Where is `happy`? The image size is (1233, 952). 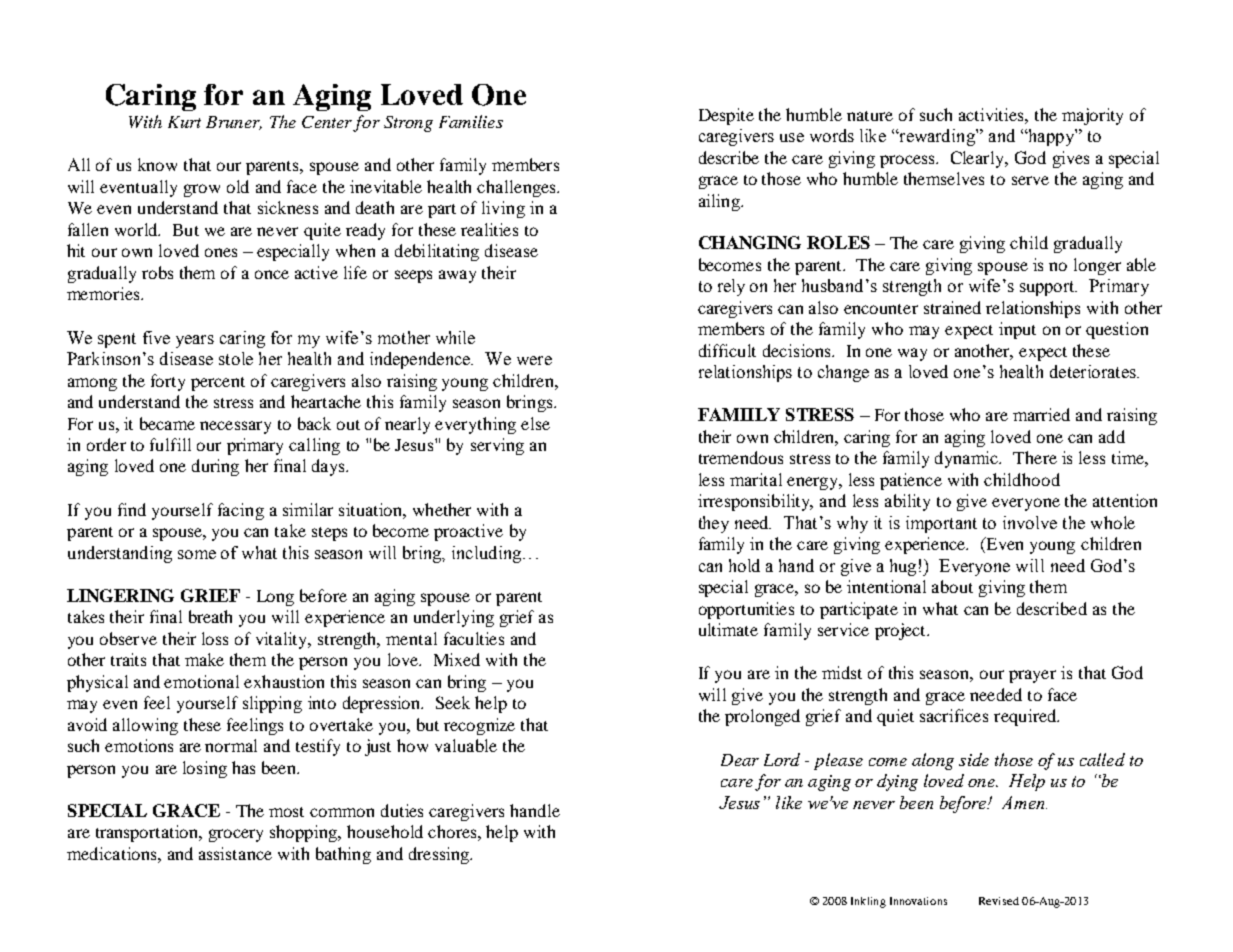
happy is located at coordinates (1051, 137).
